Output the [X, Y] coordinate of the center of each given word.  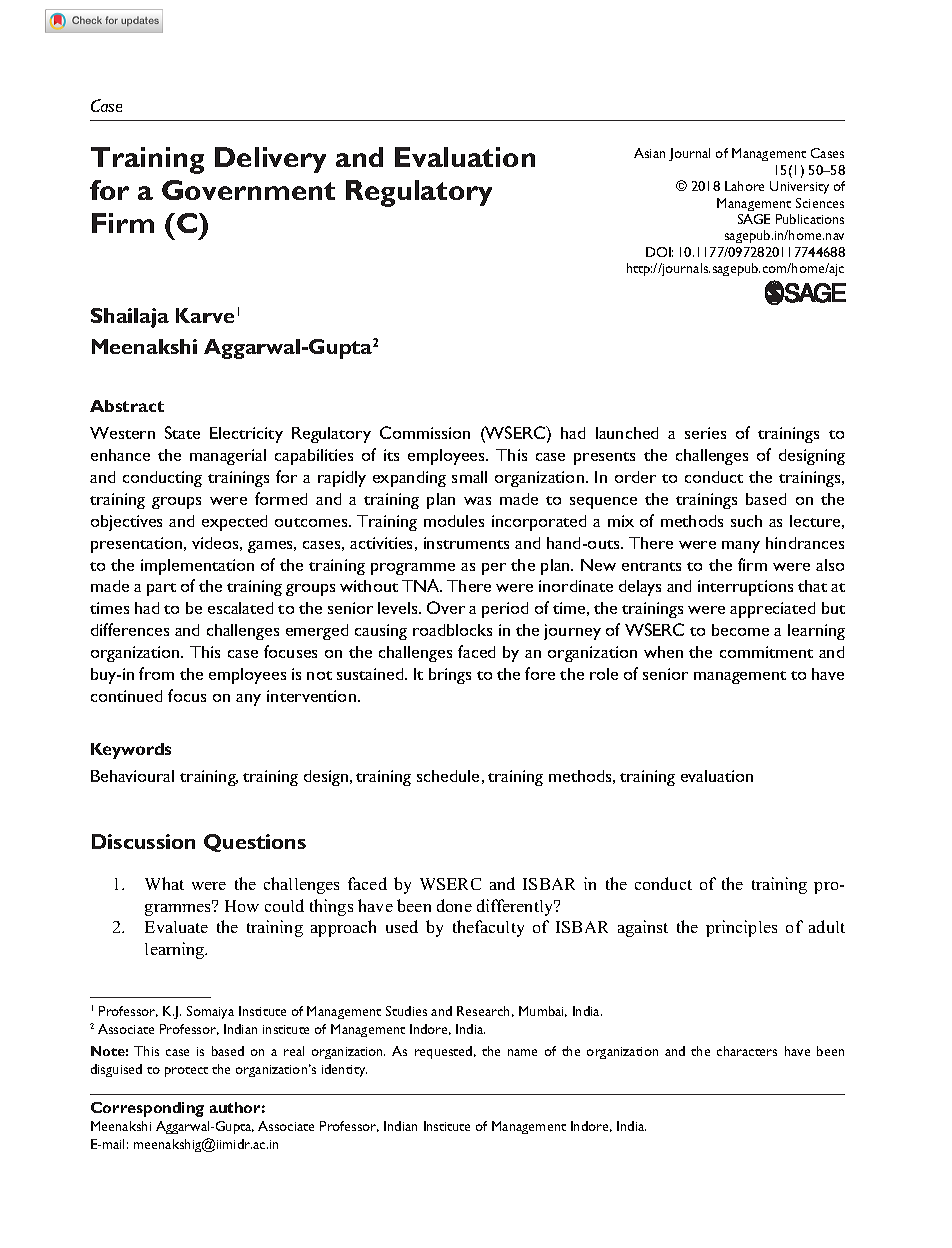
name [522, 1052]
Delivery [270, 160]
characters [747, 1051]
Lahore [744, 186]
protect [186, 1072]
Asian [649, 153]
